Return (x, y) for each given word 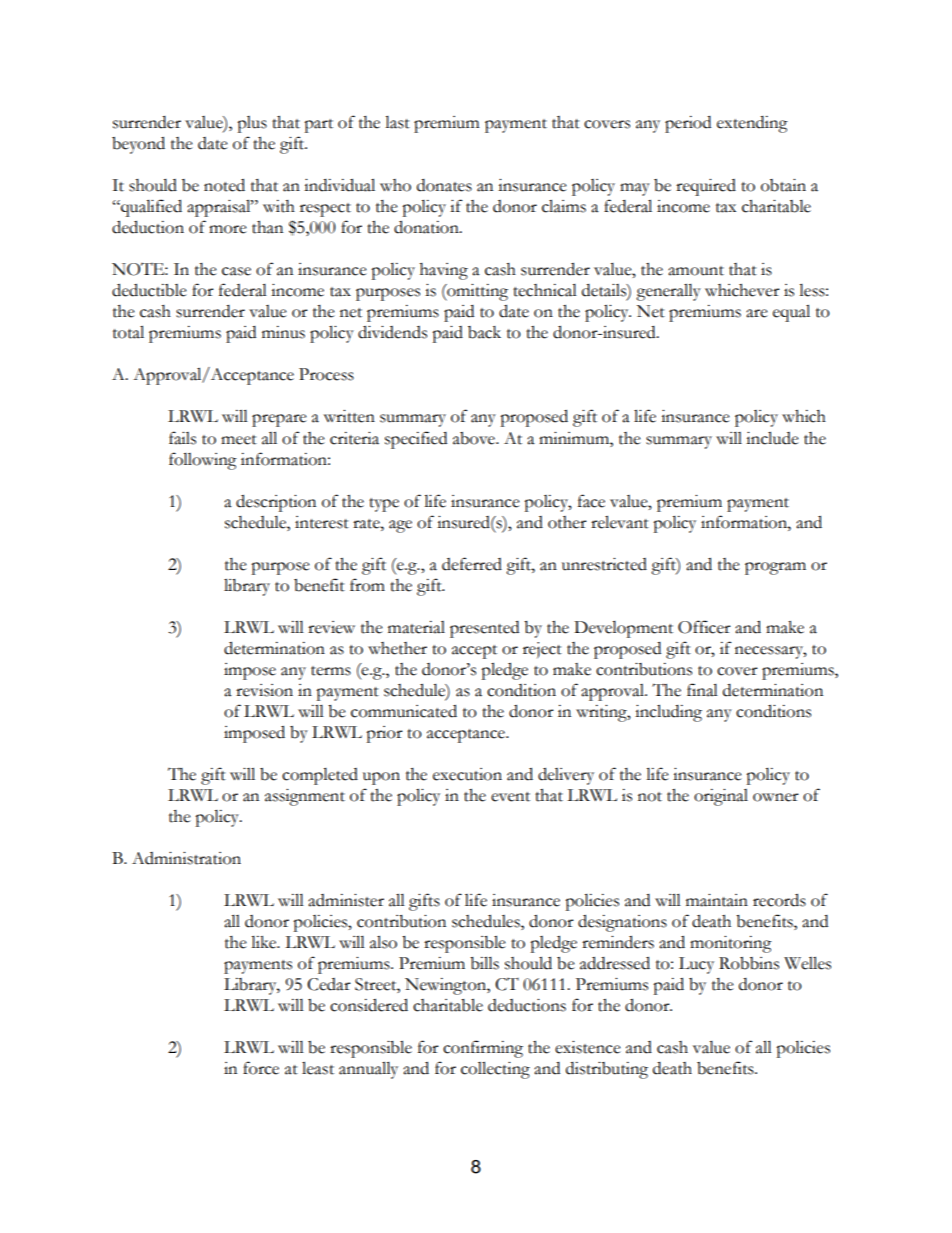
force (261, 1068)
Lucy (696, 965)
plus (252, 124)
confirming (483, 1049)
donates (444, 185)
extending (752, 124)
